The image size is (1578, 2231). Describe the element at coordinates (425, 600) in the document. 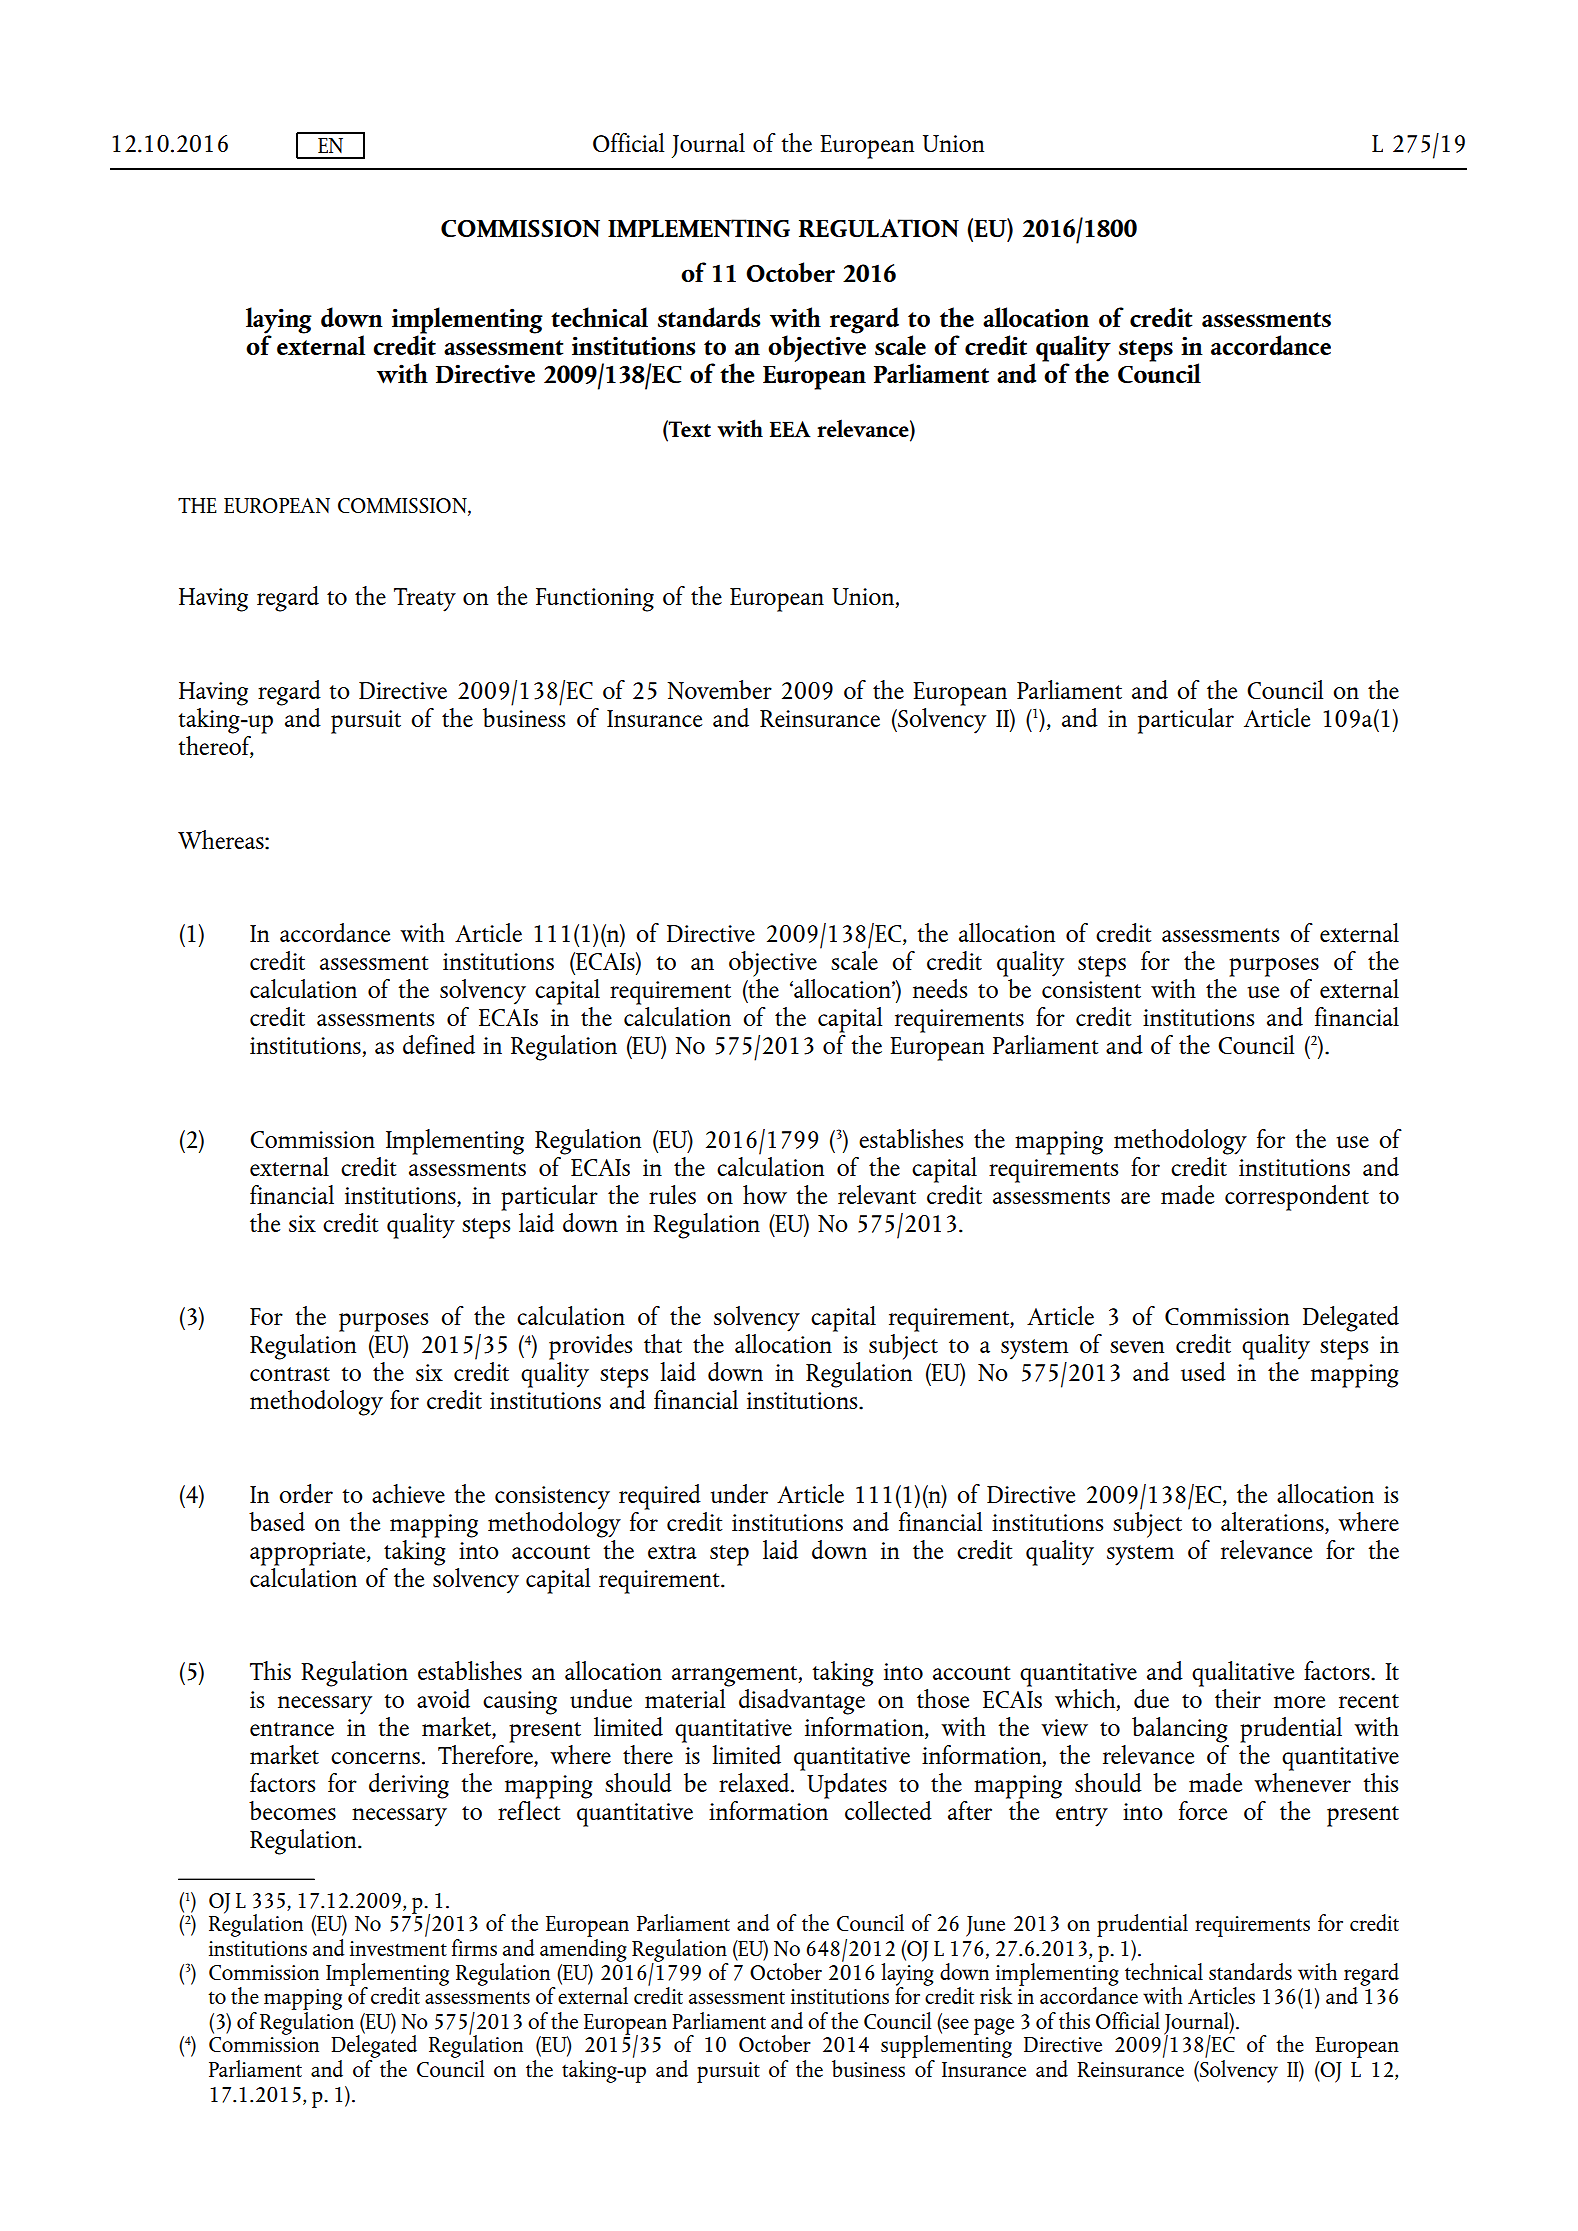

I see `Treaty` at that location.
